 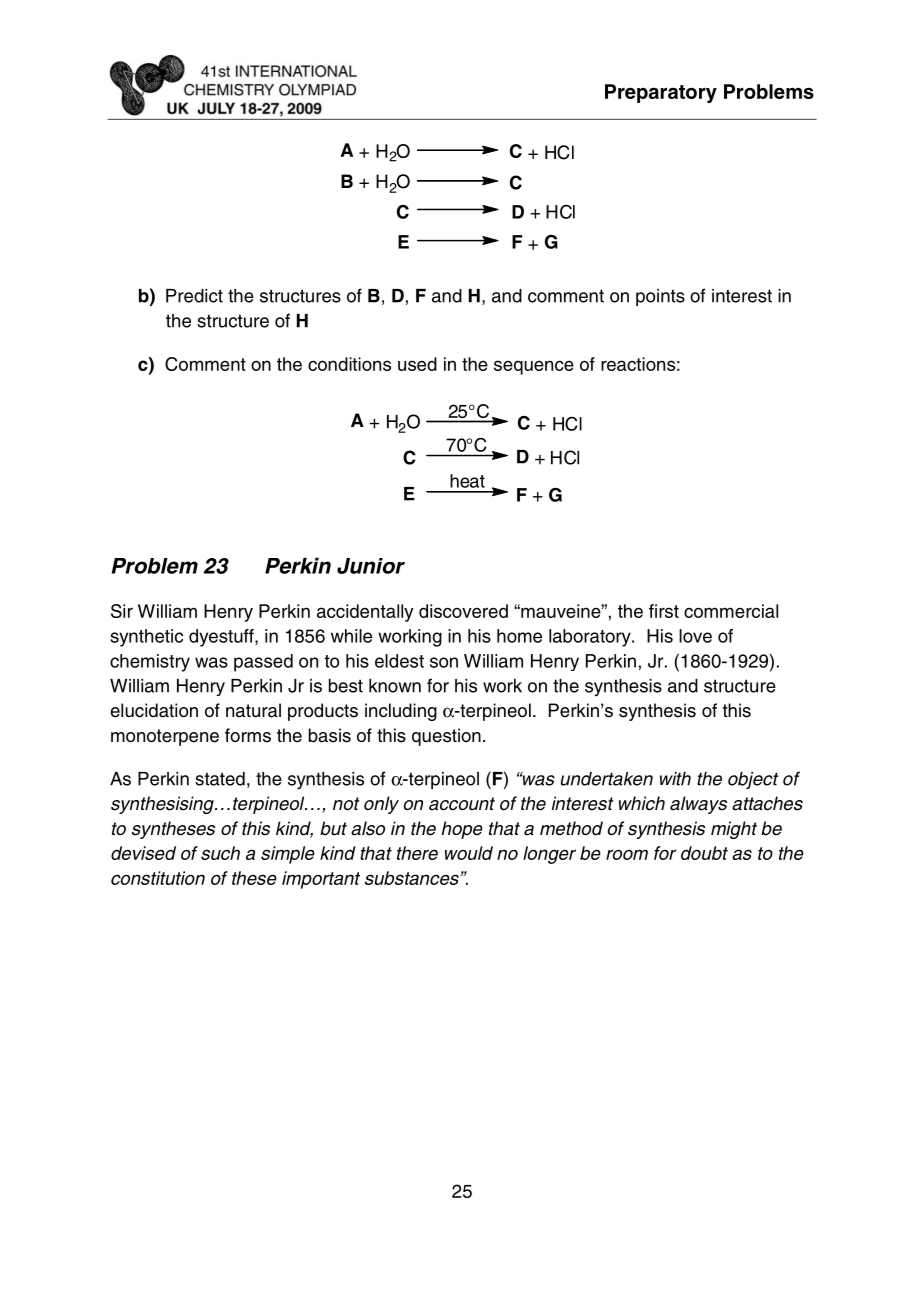 What do you see at coordinates (731, 611) in the screenshot?
I see `commercial` at bounding box center [731, 611].
